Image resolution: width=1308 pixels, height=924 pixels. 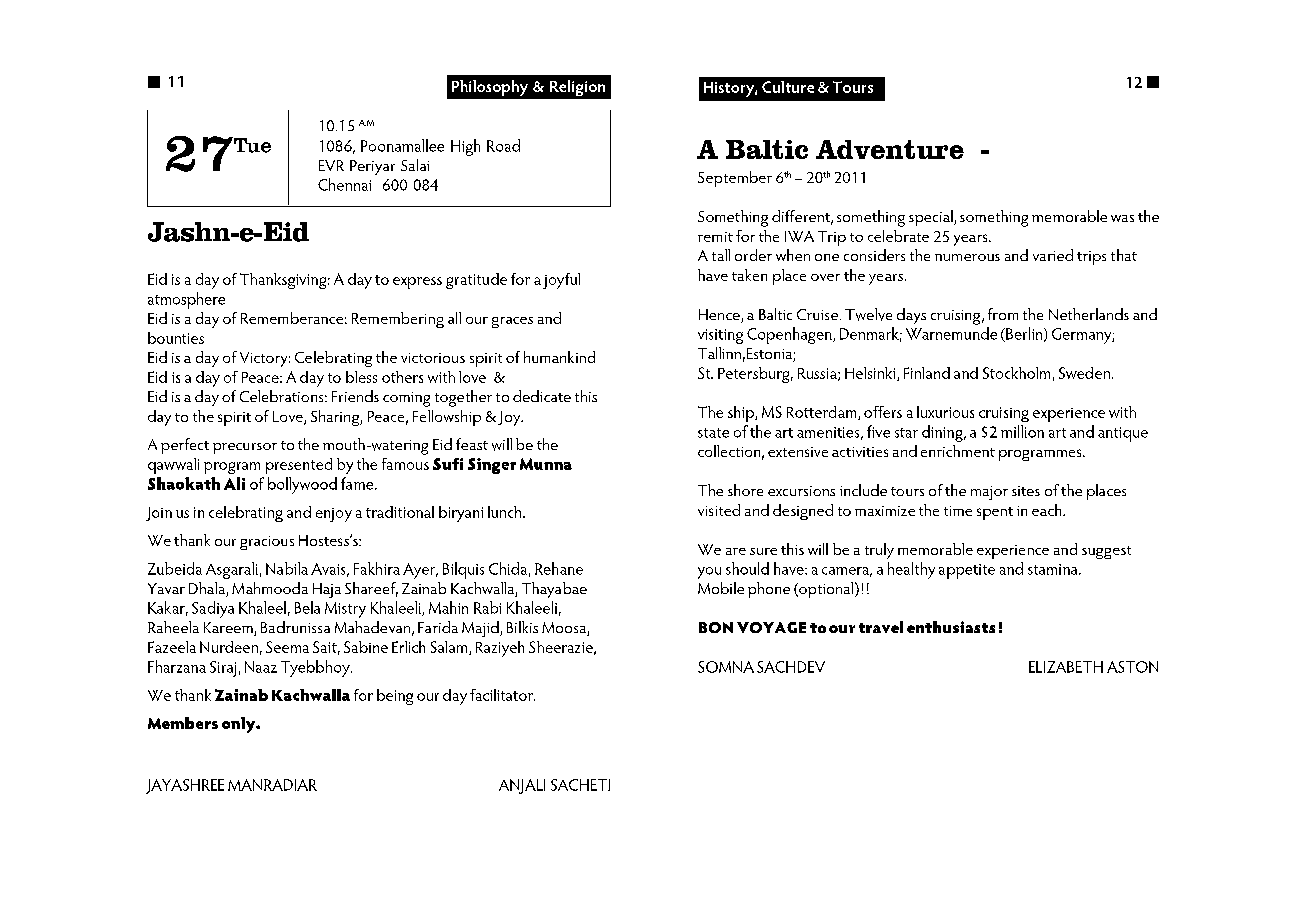 I want to click on you, so click(x=709, y=573).
